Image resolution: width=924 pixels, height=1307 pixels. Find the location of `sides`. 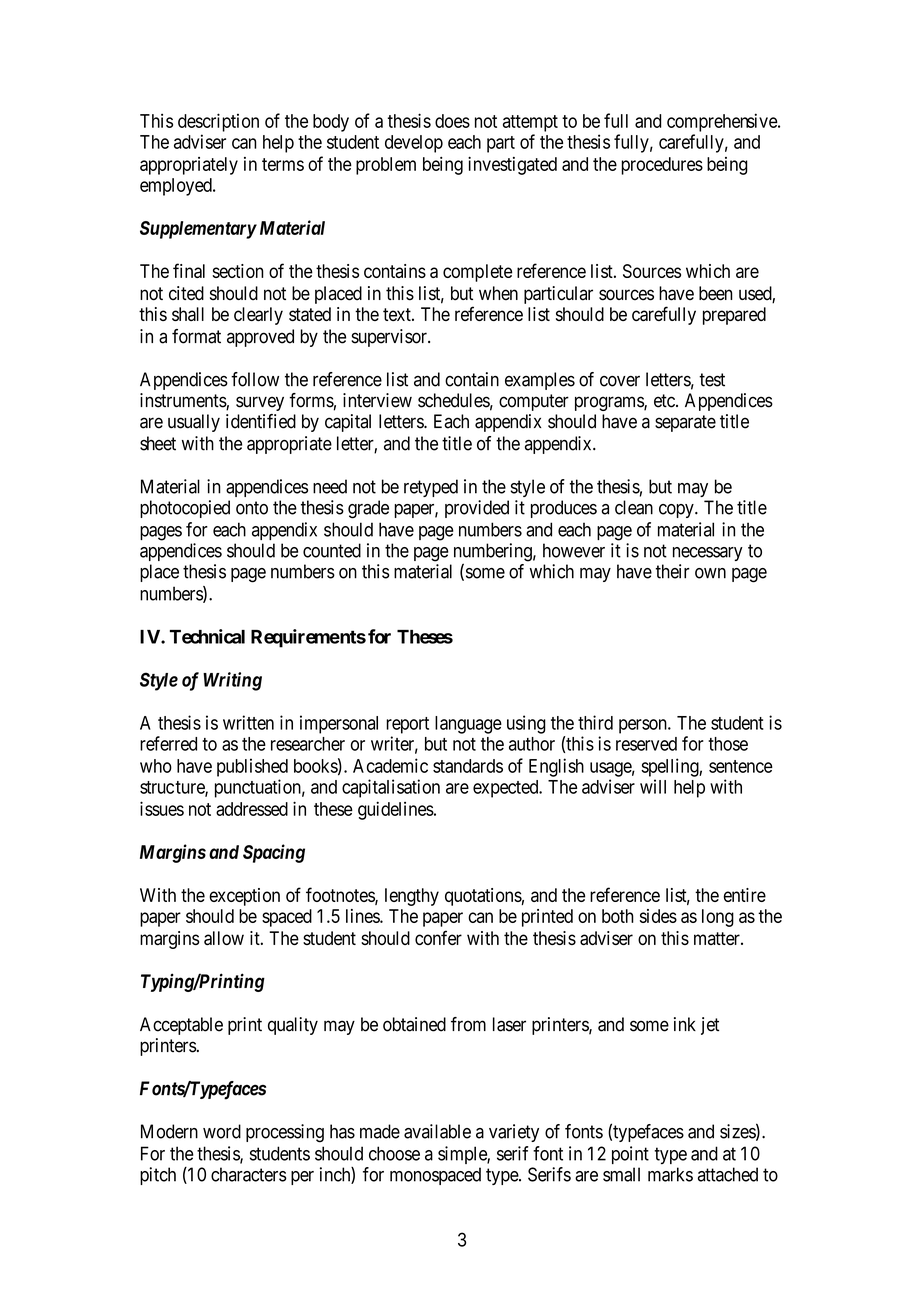

sides is located at coordinates (658, 916).
